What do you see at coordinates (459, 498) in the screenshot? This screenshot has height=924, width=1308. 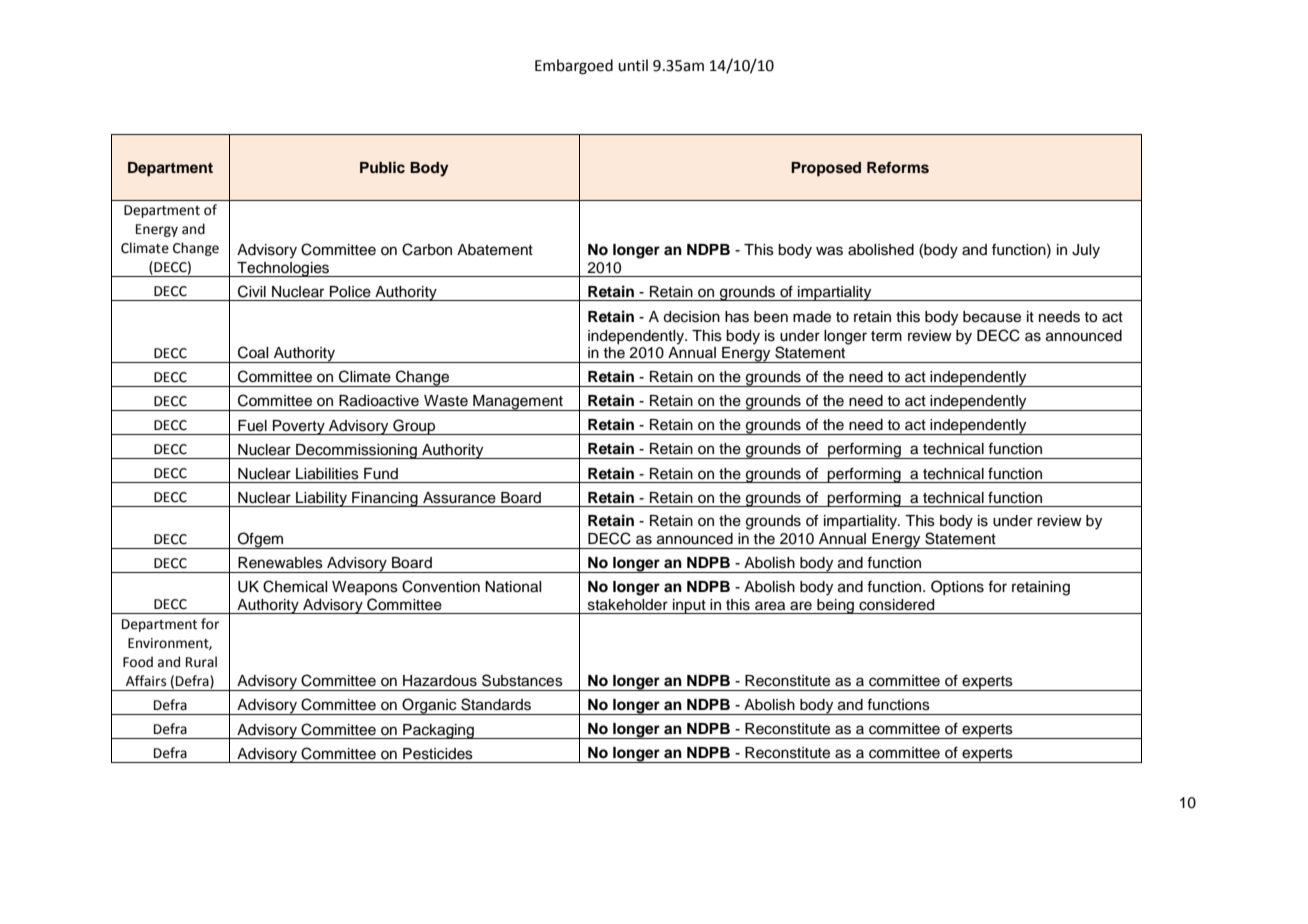 I see `Assurance` at bounding box center [459, 498].
